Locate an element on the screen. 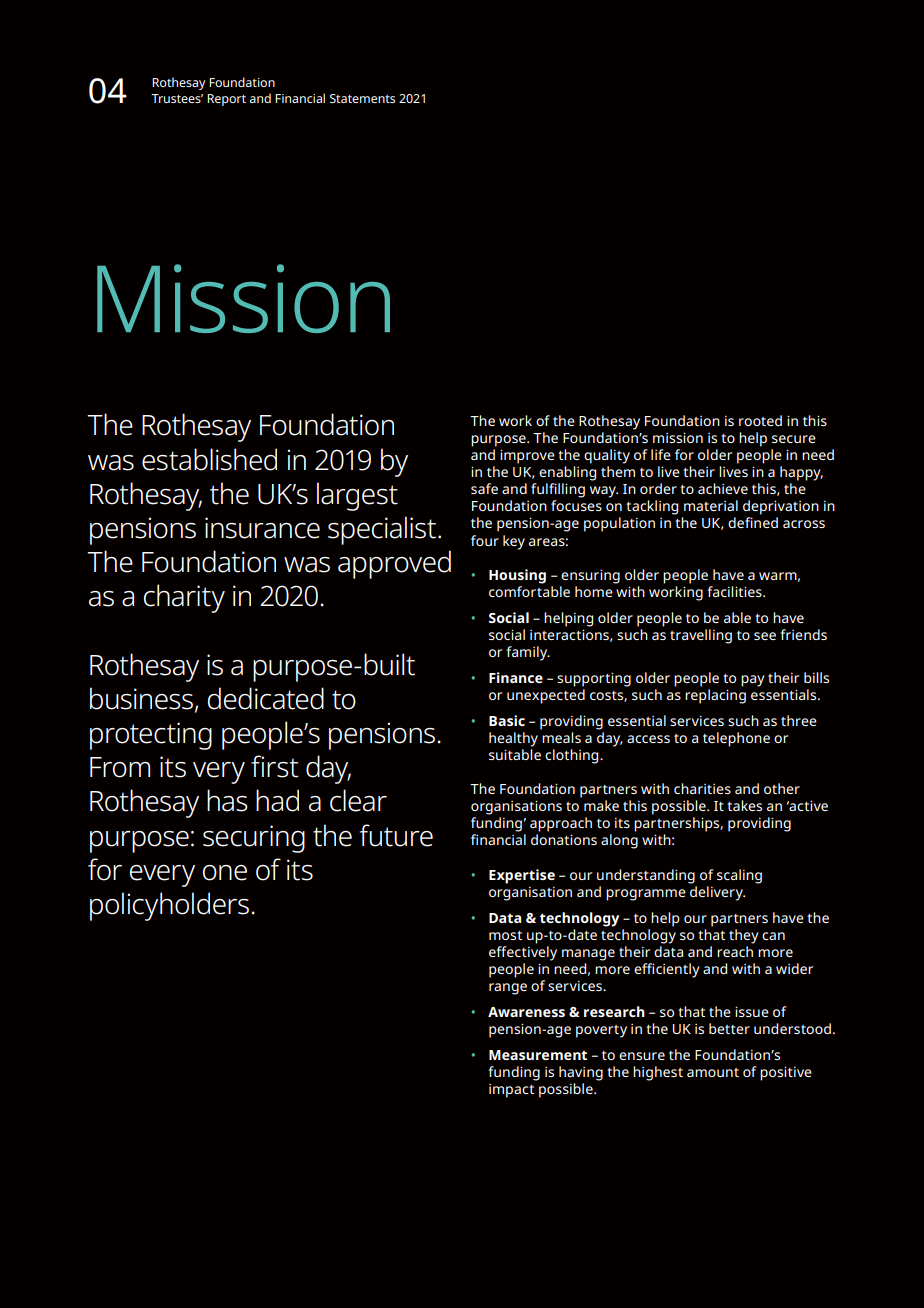 This screenshot has height=1308, width=924. Report is located at coordinates (226, 100).
